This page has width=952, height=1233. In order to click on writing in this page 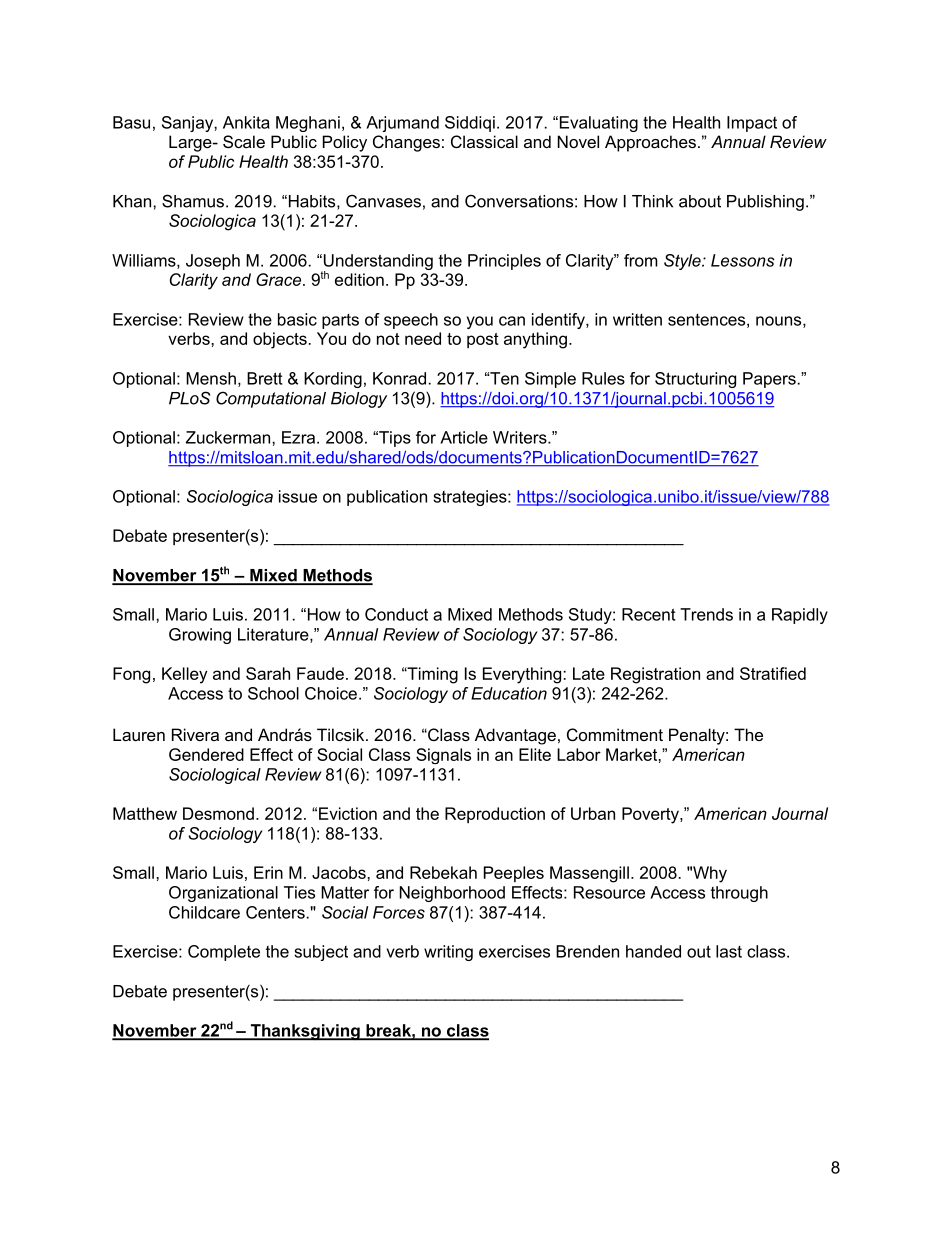, I will do `click(448, 953)`.
